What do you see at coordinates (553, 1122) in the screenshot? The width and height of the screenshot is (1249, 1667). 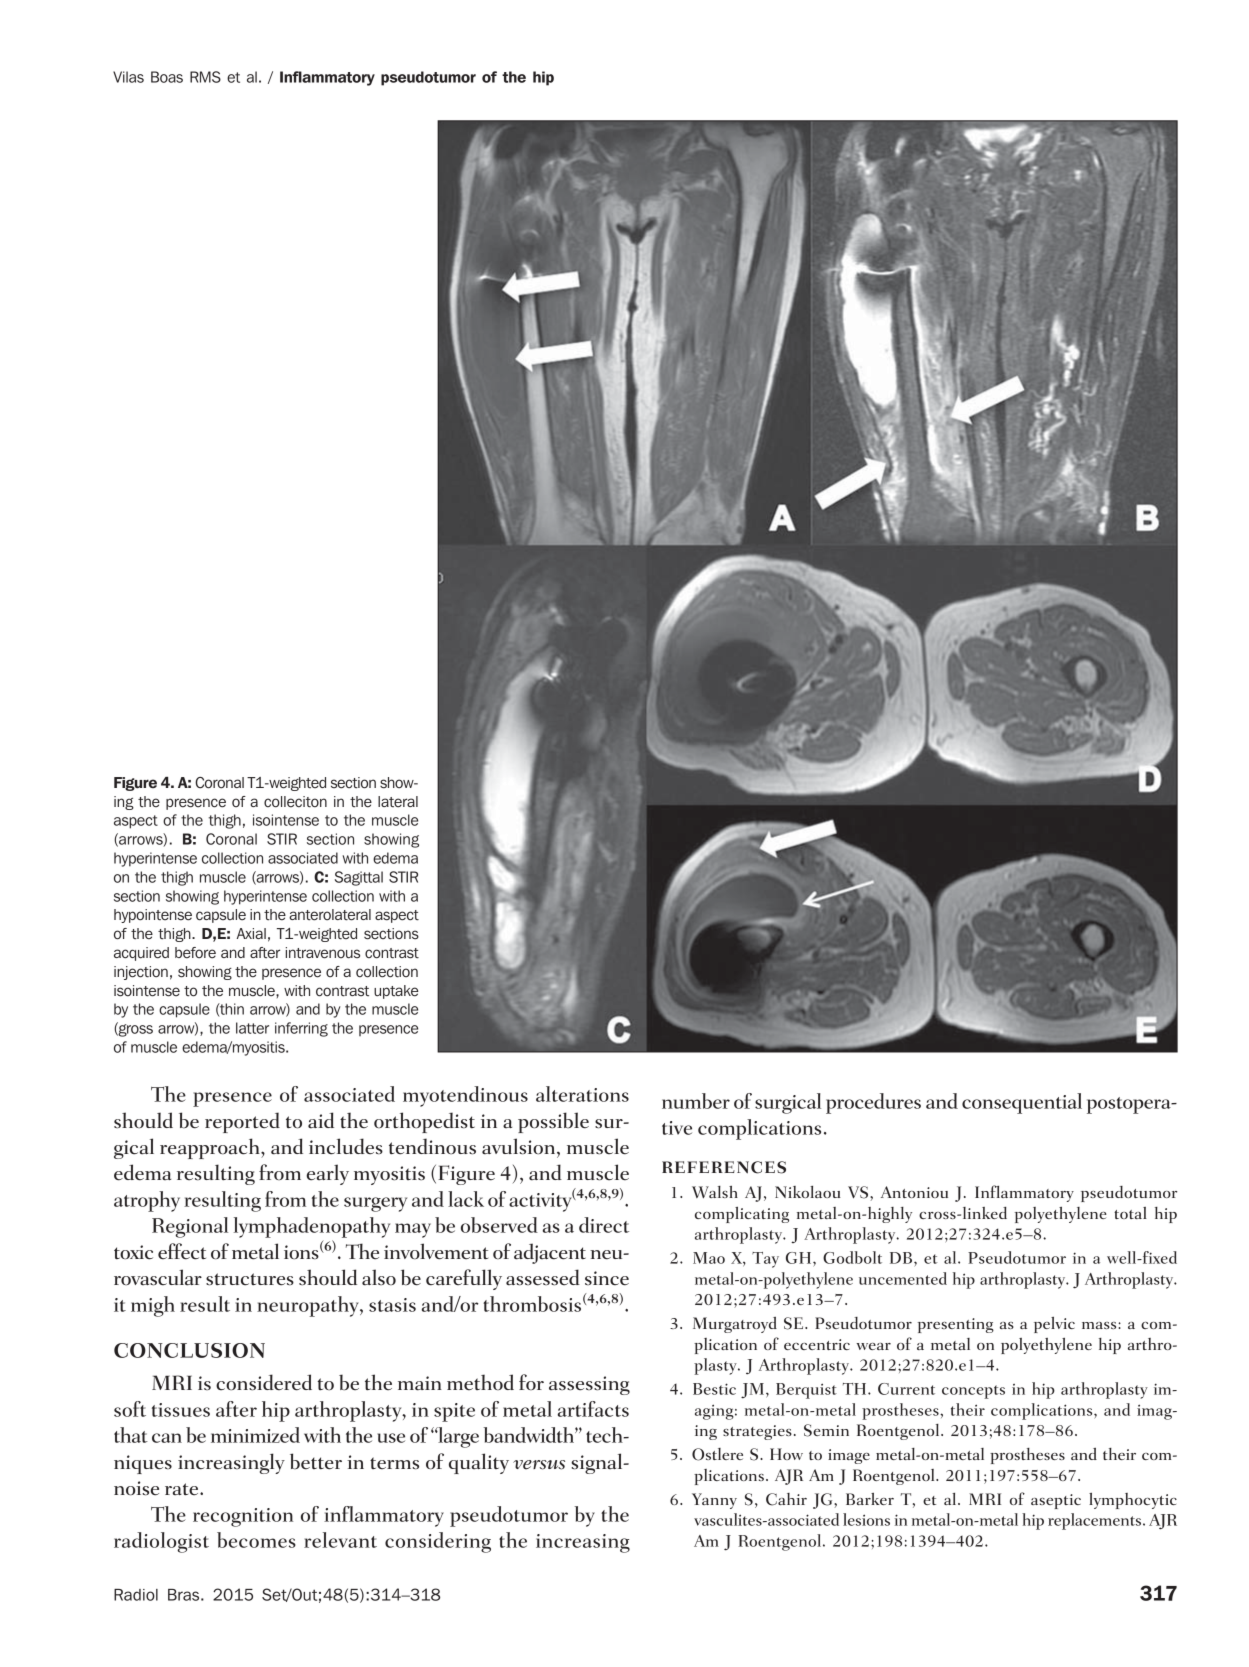 I see `possible` at bounding box center [553, 1122].
